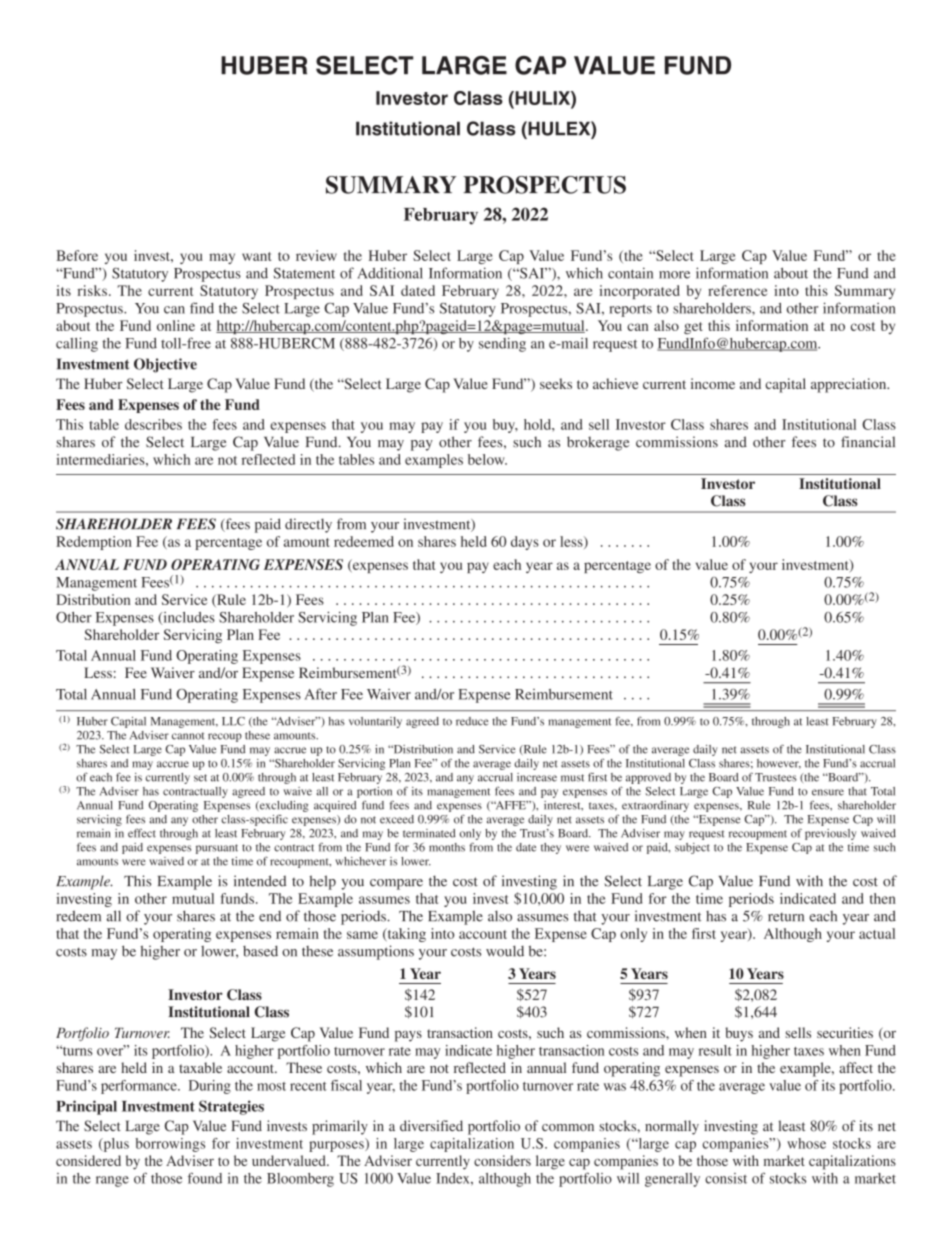 The image size is (952, 1233). Describe the element at coordinates (868, 442) in the page. I see `financial` at that location.
